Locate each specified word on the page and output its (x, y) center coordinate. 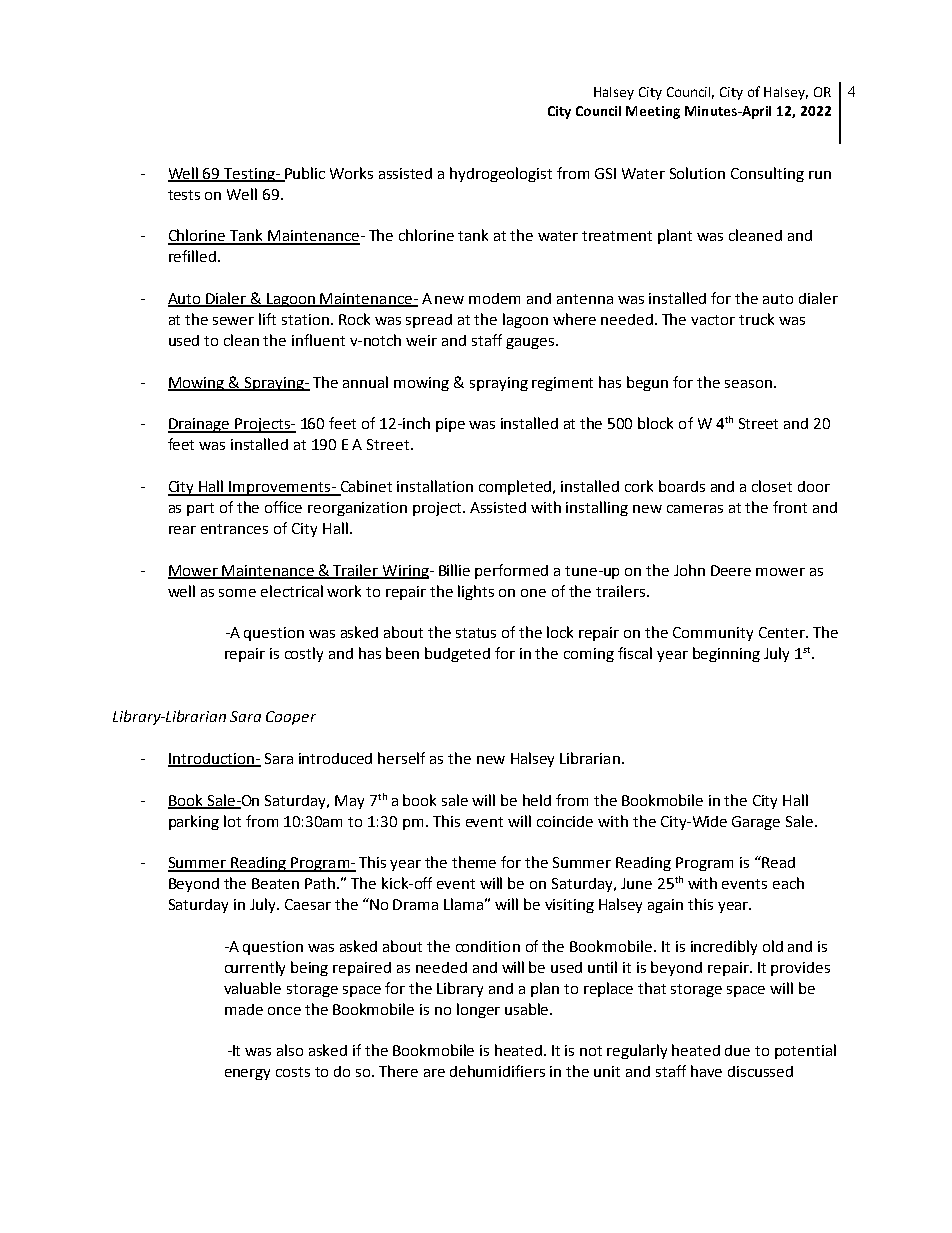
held (537, 800)
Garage (756, 823)
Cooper (291, 718)
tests (184, 195)
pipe (450, 425)
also (290, 1050)
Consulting (767, 174)
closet (772, 486)
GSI (605, 173)
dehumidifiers (497, 1071)
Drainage (200, 425)
